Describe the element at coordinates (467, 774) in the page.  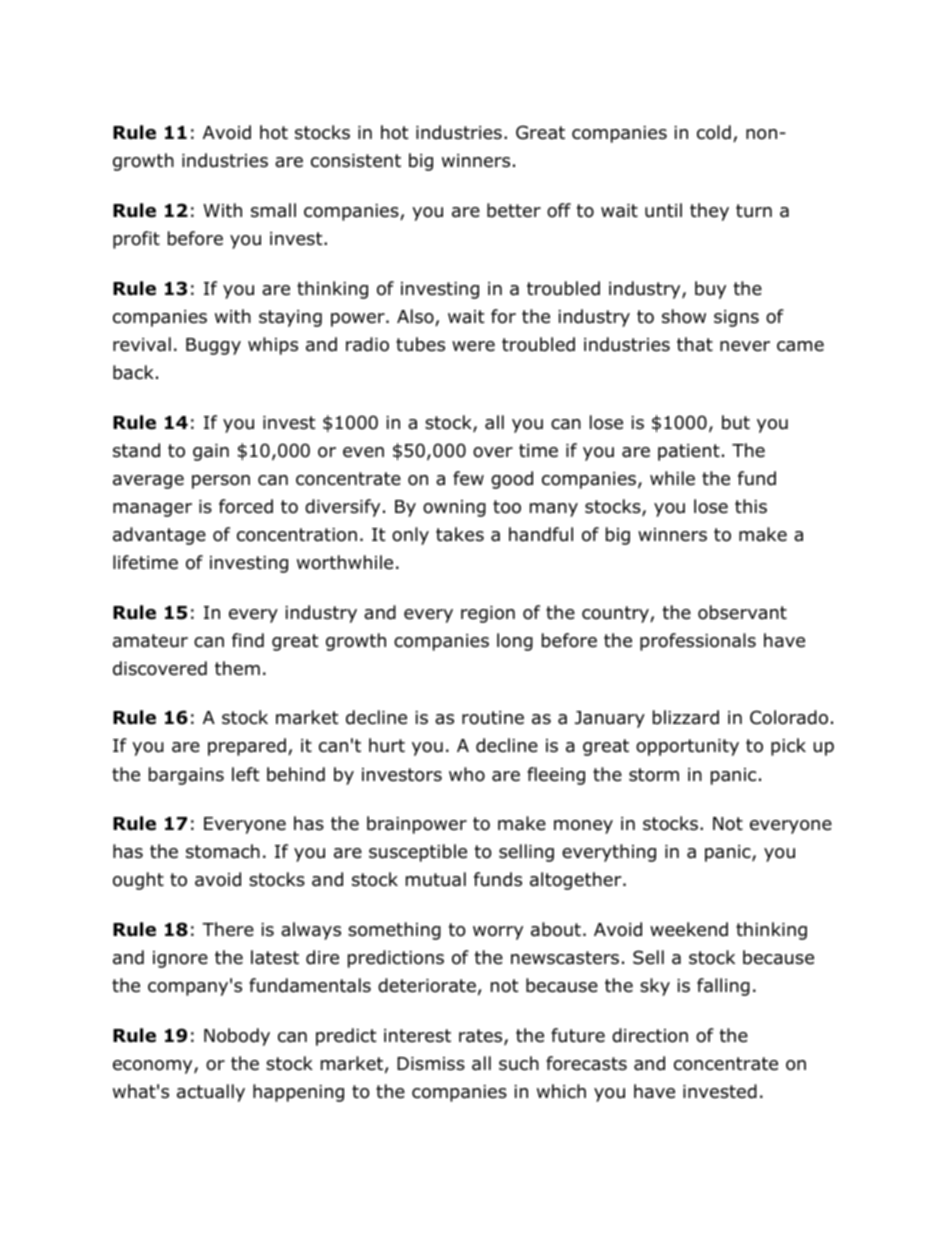
I see `who` at that location.
